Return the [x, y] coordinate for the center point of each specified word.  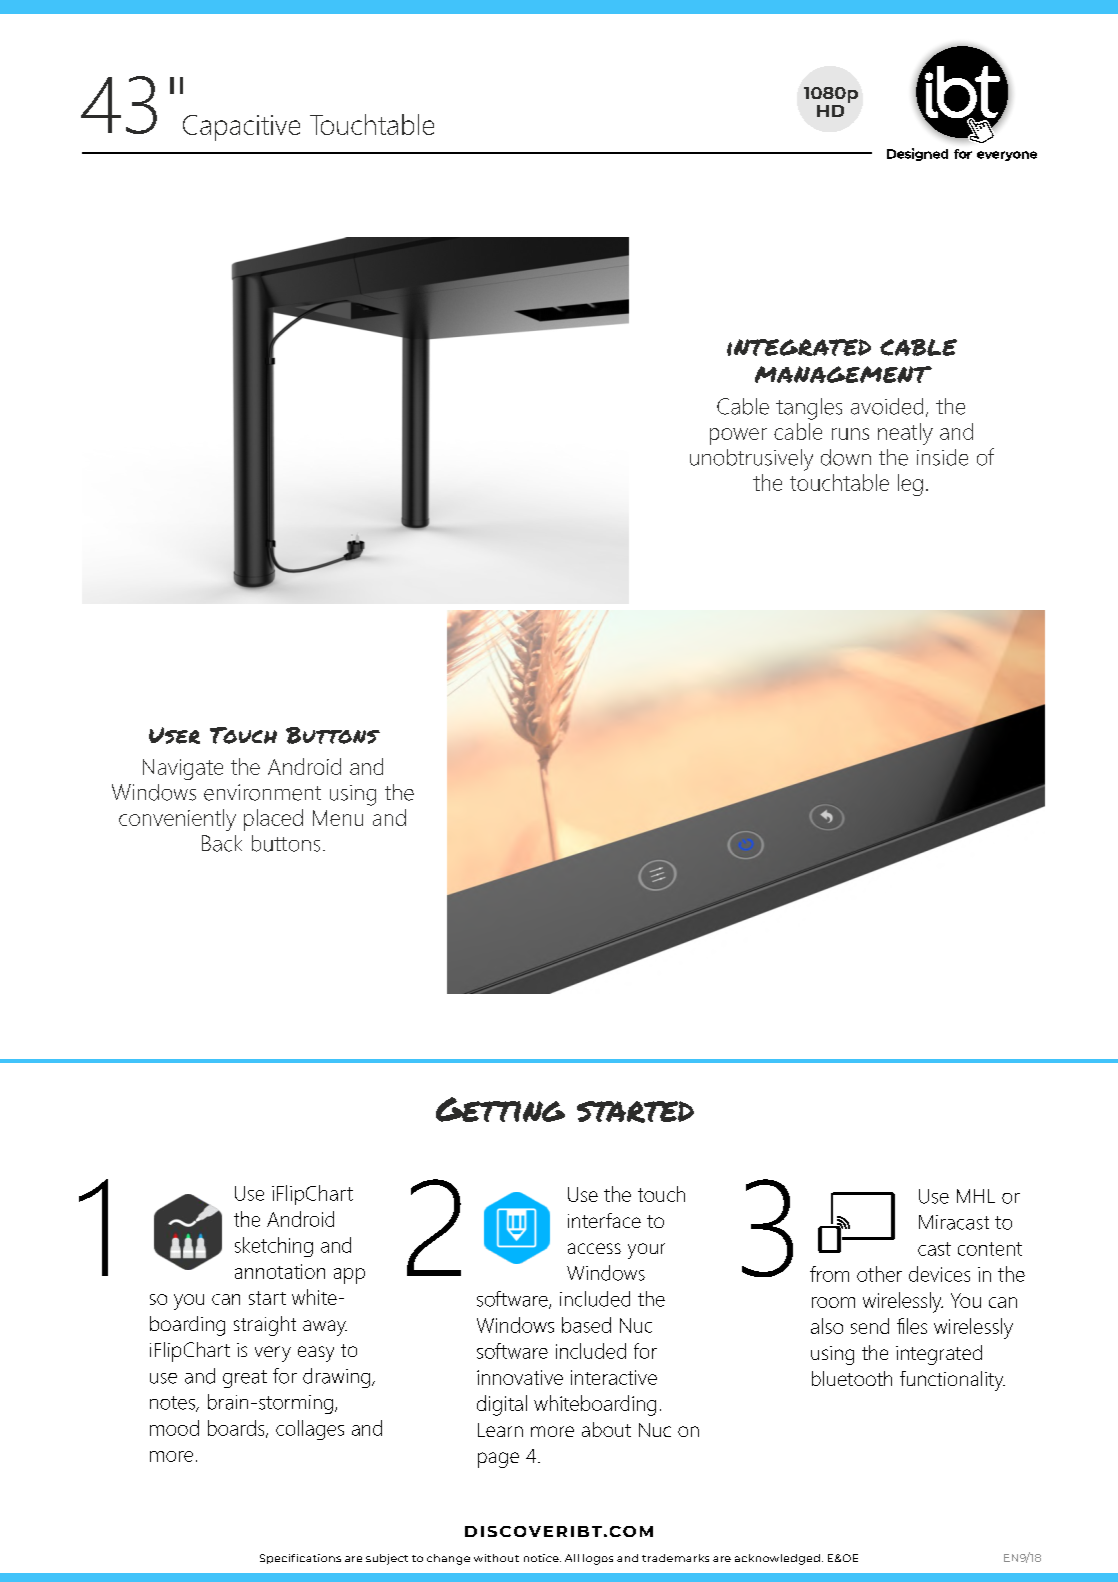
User [174, 735]
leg [910, 485]
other [879, 1274]
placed [273, 820]
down [846, 457]
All [572, 1558]
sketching [274, 1247]
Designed [917, 154]
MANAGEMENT [843, 374]
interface [604, 1220]
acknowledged [777, 1559]
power [738, 436]
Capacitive [241, 128]
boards [237, 1429]
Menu [338, 818]
